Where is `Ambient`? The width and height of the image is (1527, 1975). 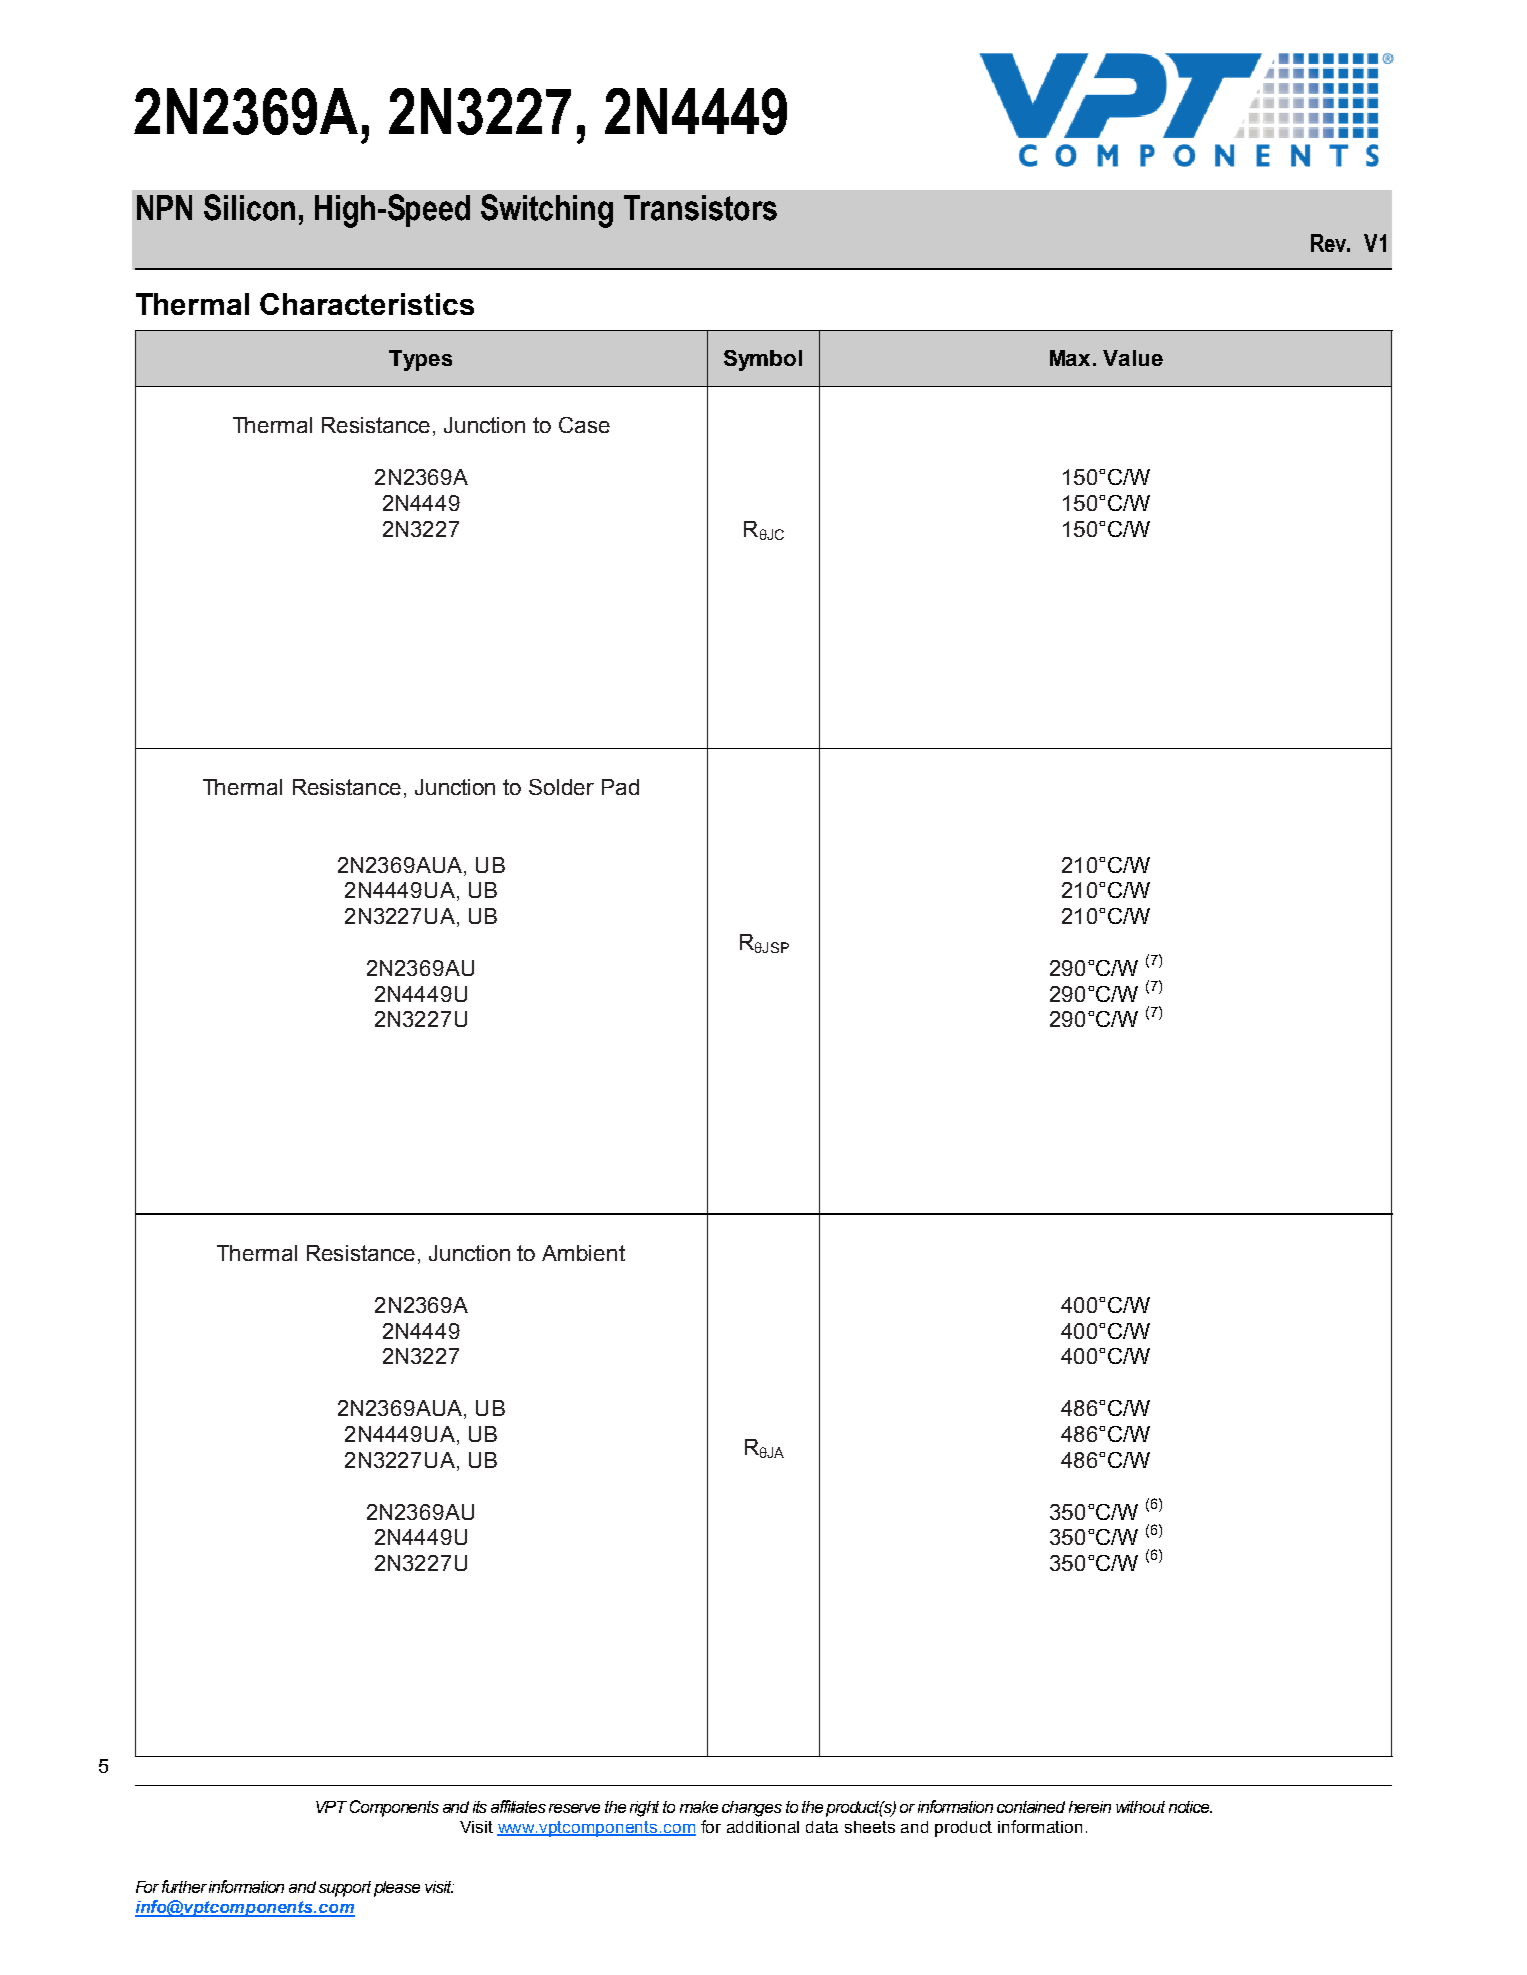
Ambient is located at coordinates (583, 1253).
